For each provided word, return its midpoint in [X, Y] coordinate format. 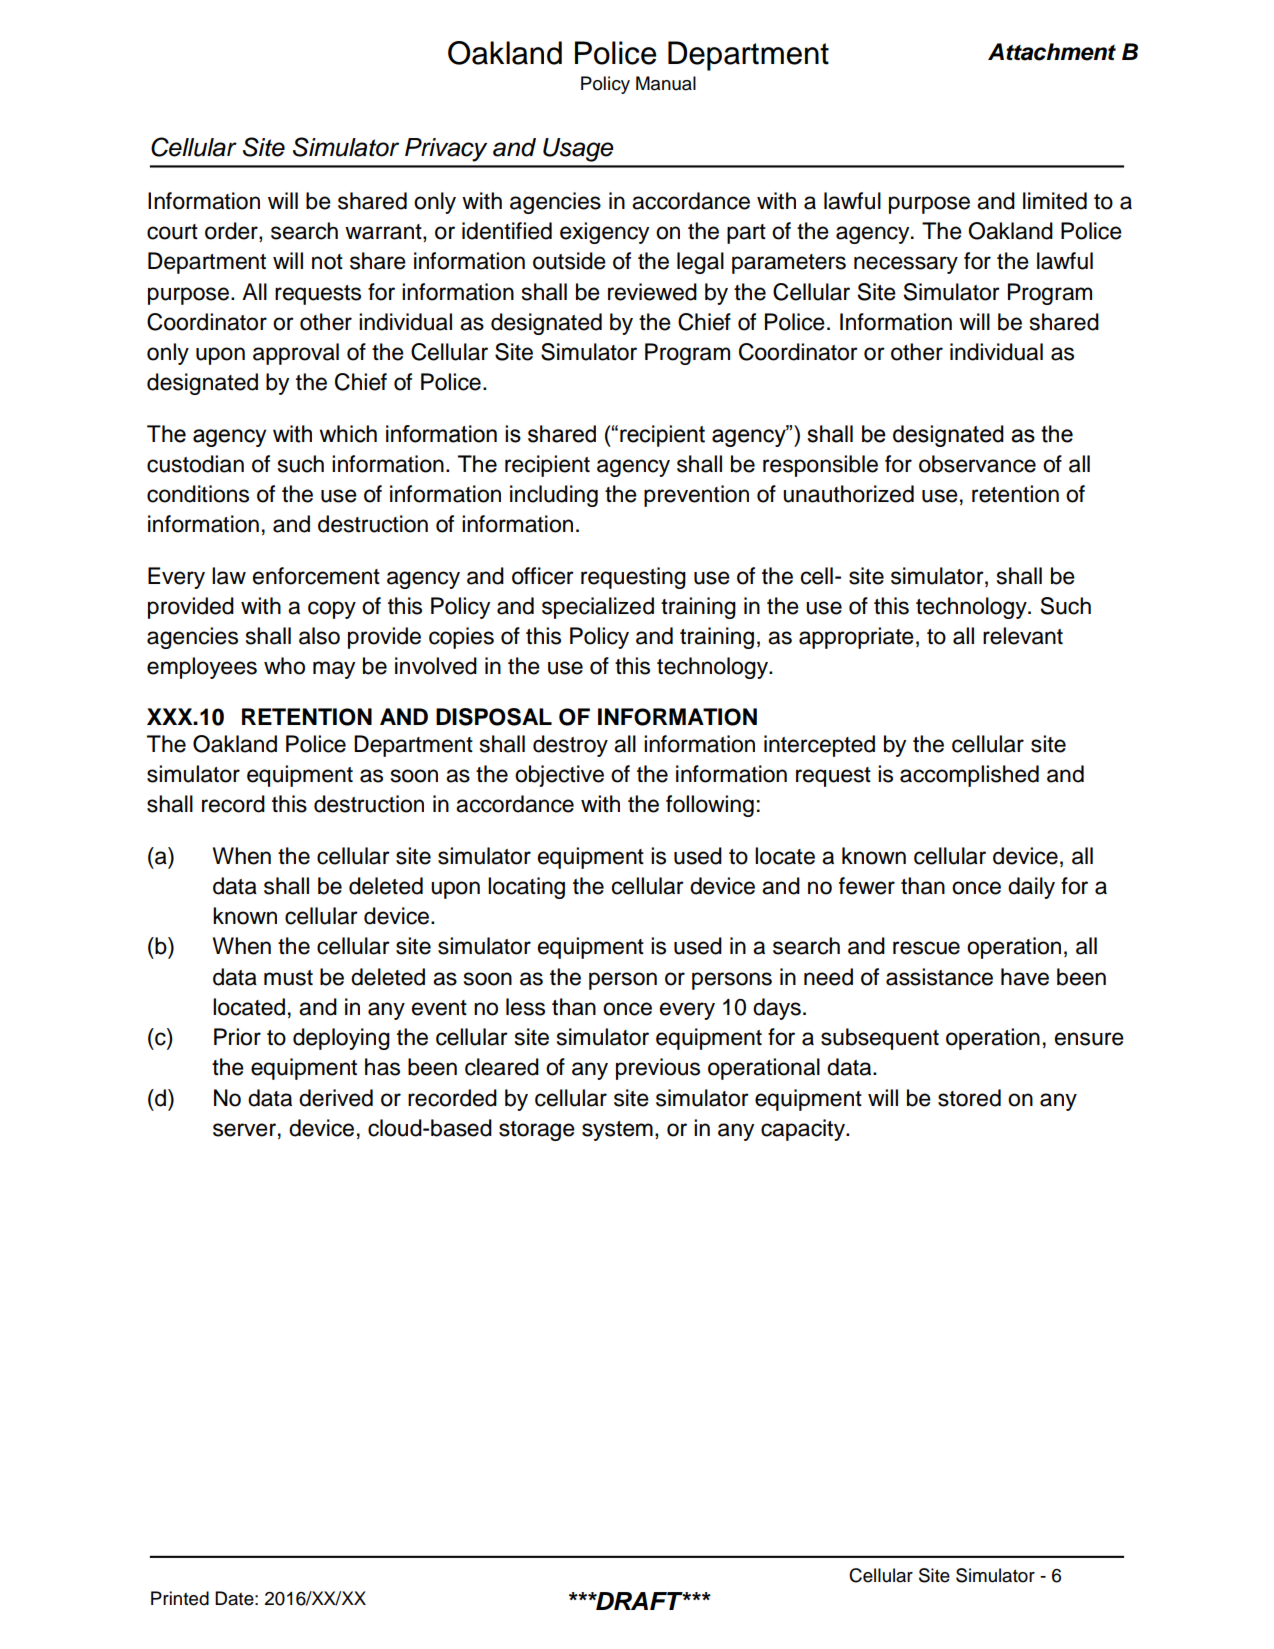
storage [537, 1131]
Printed [180, 1598]
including [554, 496]
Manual [666, 83]
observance [977, 464]
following [710, 806]
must [288, 978]
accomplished [969, 776]
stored [969, 1098]
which [348, 434]
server [244, 1130]
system [617, 1131]
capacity [804, 1130]
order [232, 232]
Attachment [1052, 52]
